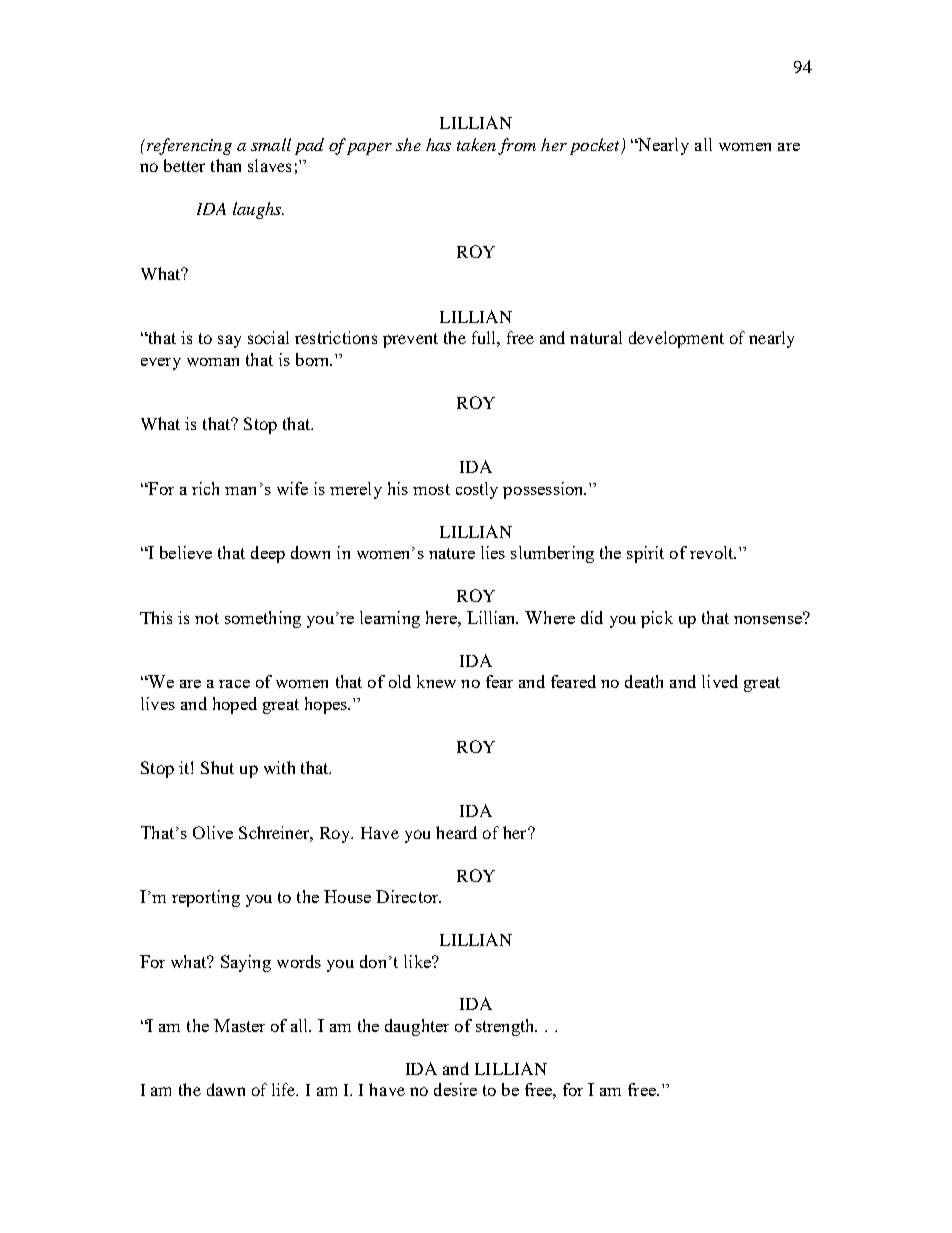 This screenshot has height=1233, width=952. What do you see at coordinates (226, 1089) in the screenshot?
I see `dawn` at bounding box center [226, 1089].
